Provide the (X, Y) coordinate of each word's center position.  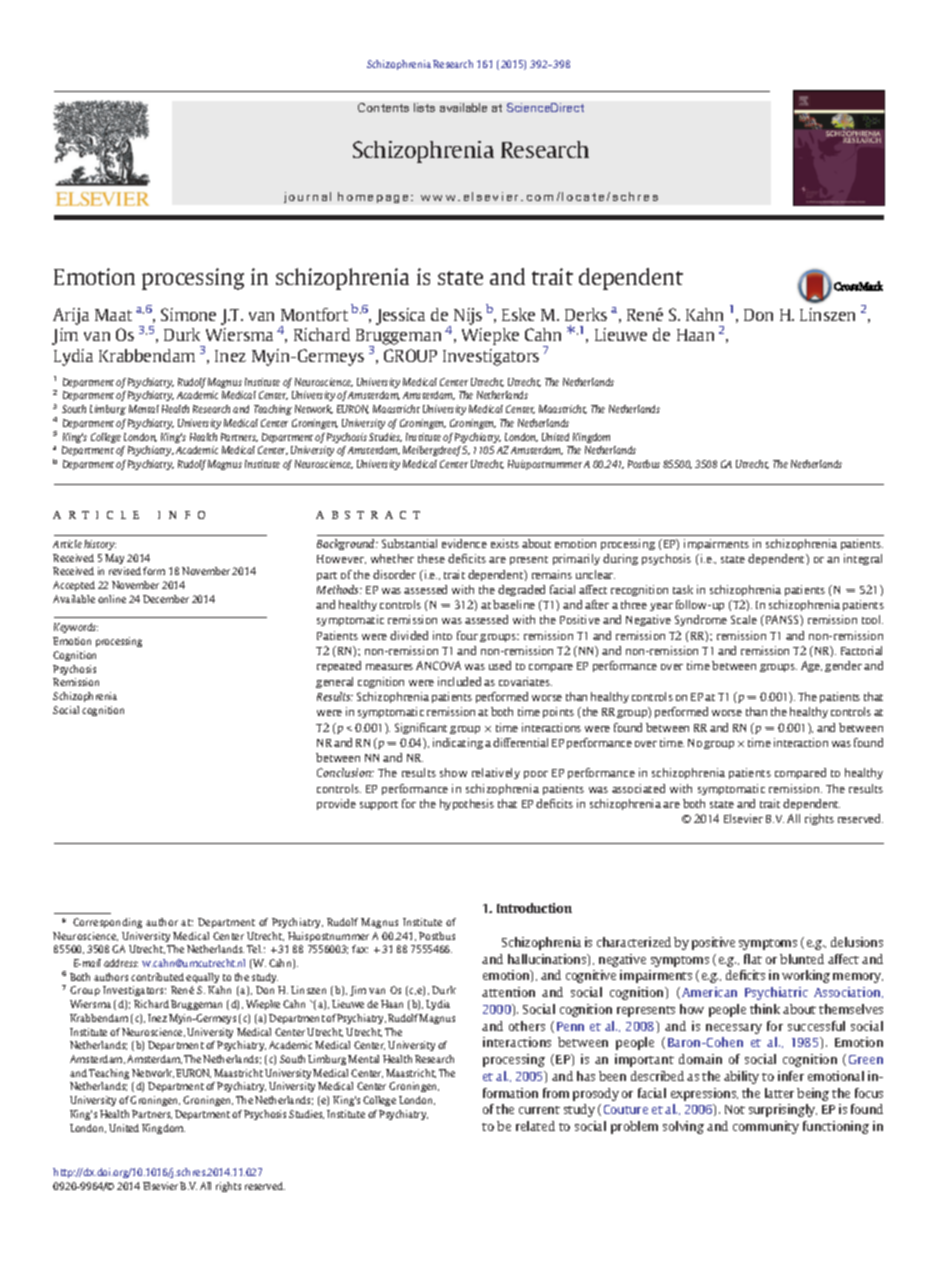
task (683, 589)
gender (843, 666)
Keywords (76, 628)
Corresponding (107, 923)
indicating (458, 743)
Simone (188, 314)
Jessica (400, 316)
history (100, 545)
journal (307, 197)
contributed (157, 977)
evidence (464, 543)
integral (863, 559)
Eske (518, 314)
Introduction (534, 908)
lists (424, 107)
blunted (802, 959)
